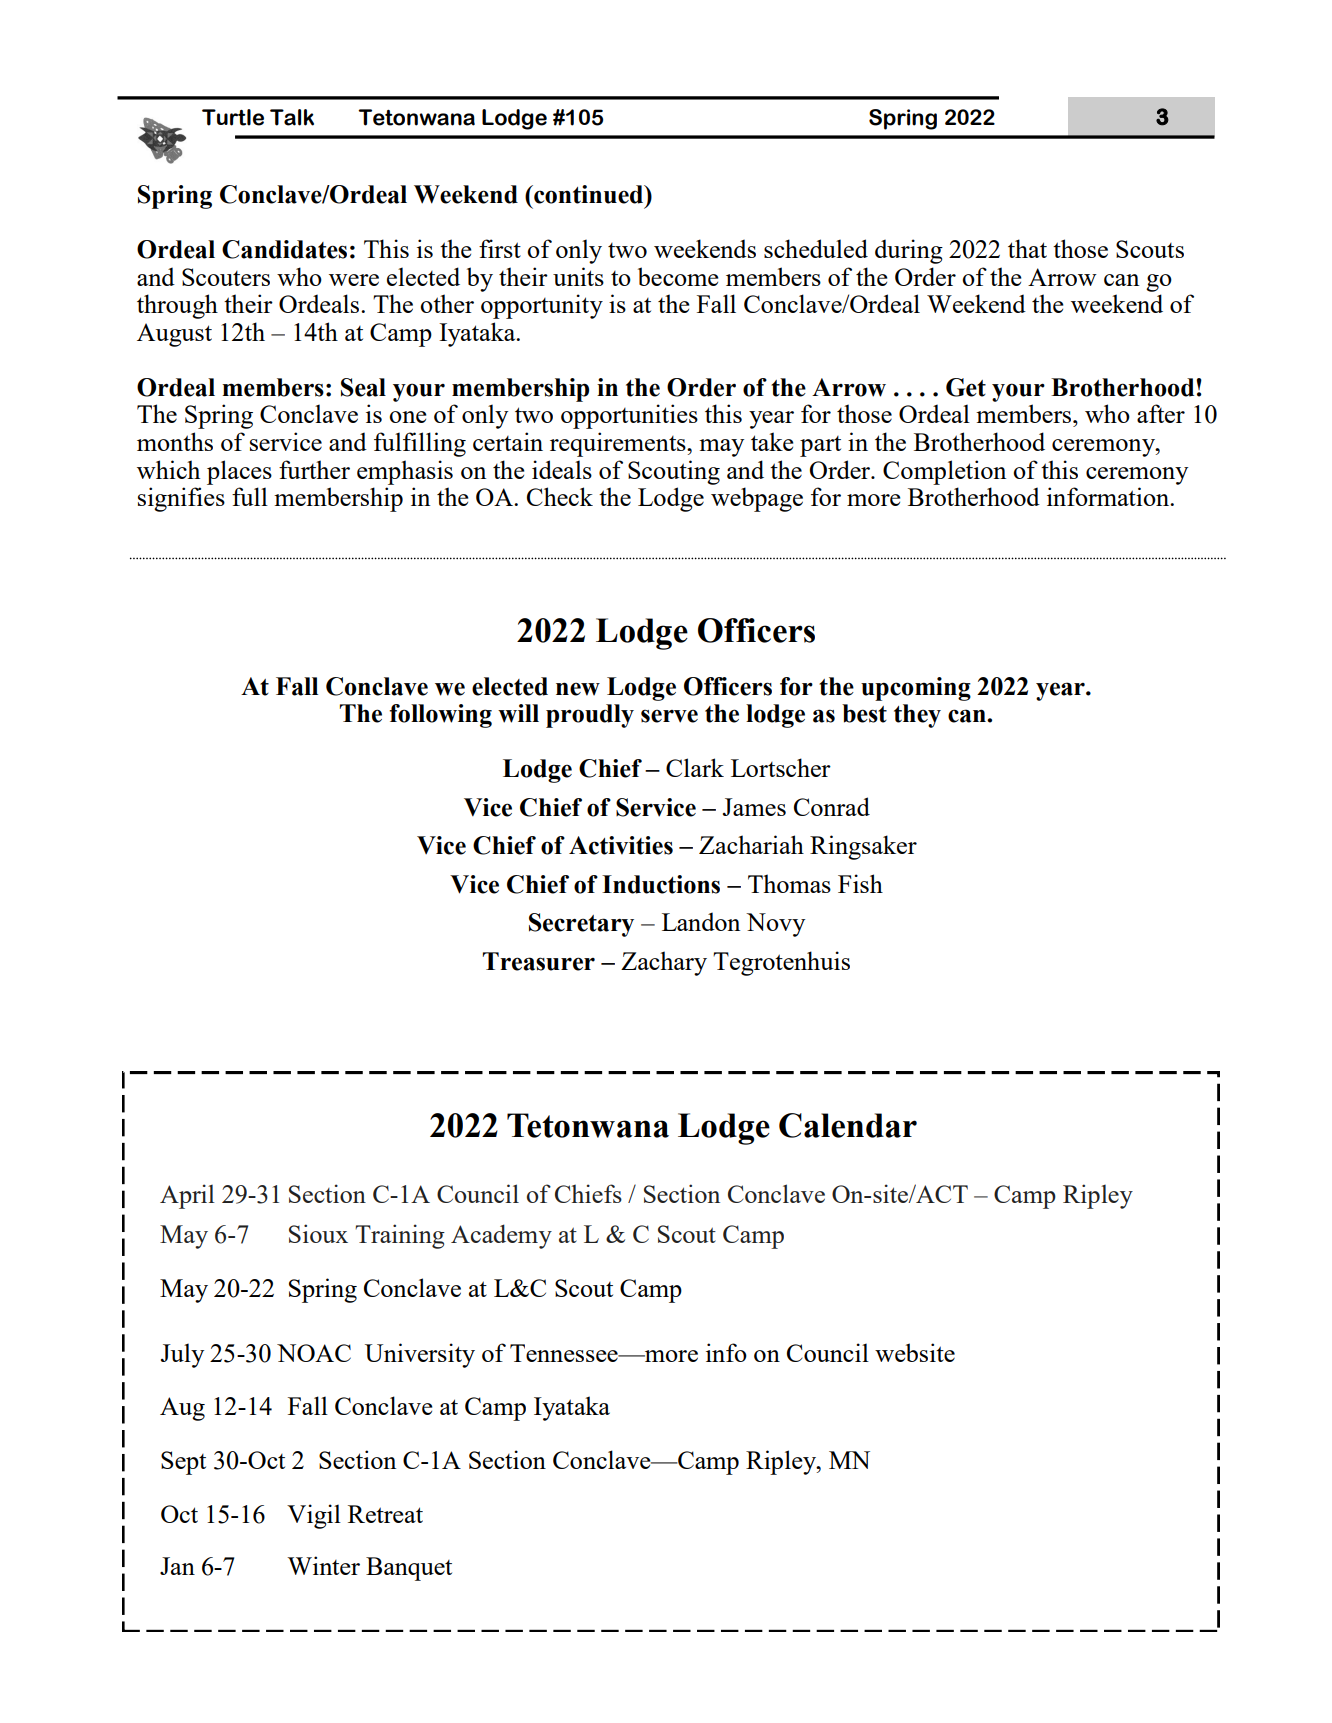 The height and width of the screenshot is (1723, 1332). Describe the element at coordinates (314, 1516) in the screenshot. I see `Vigil` at that location.
